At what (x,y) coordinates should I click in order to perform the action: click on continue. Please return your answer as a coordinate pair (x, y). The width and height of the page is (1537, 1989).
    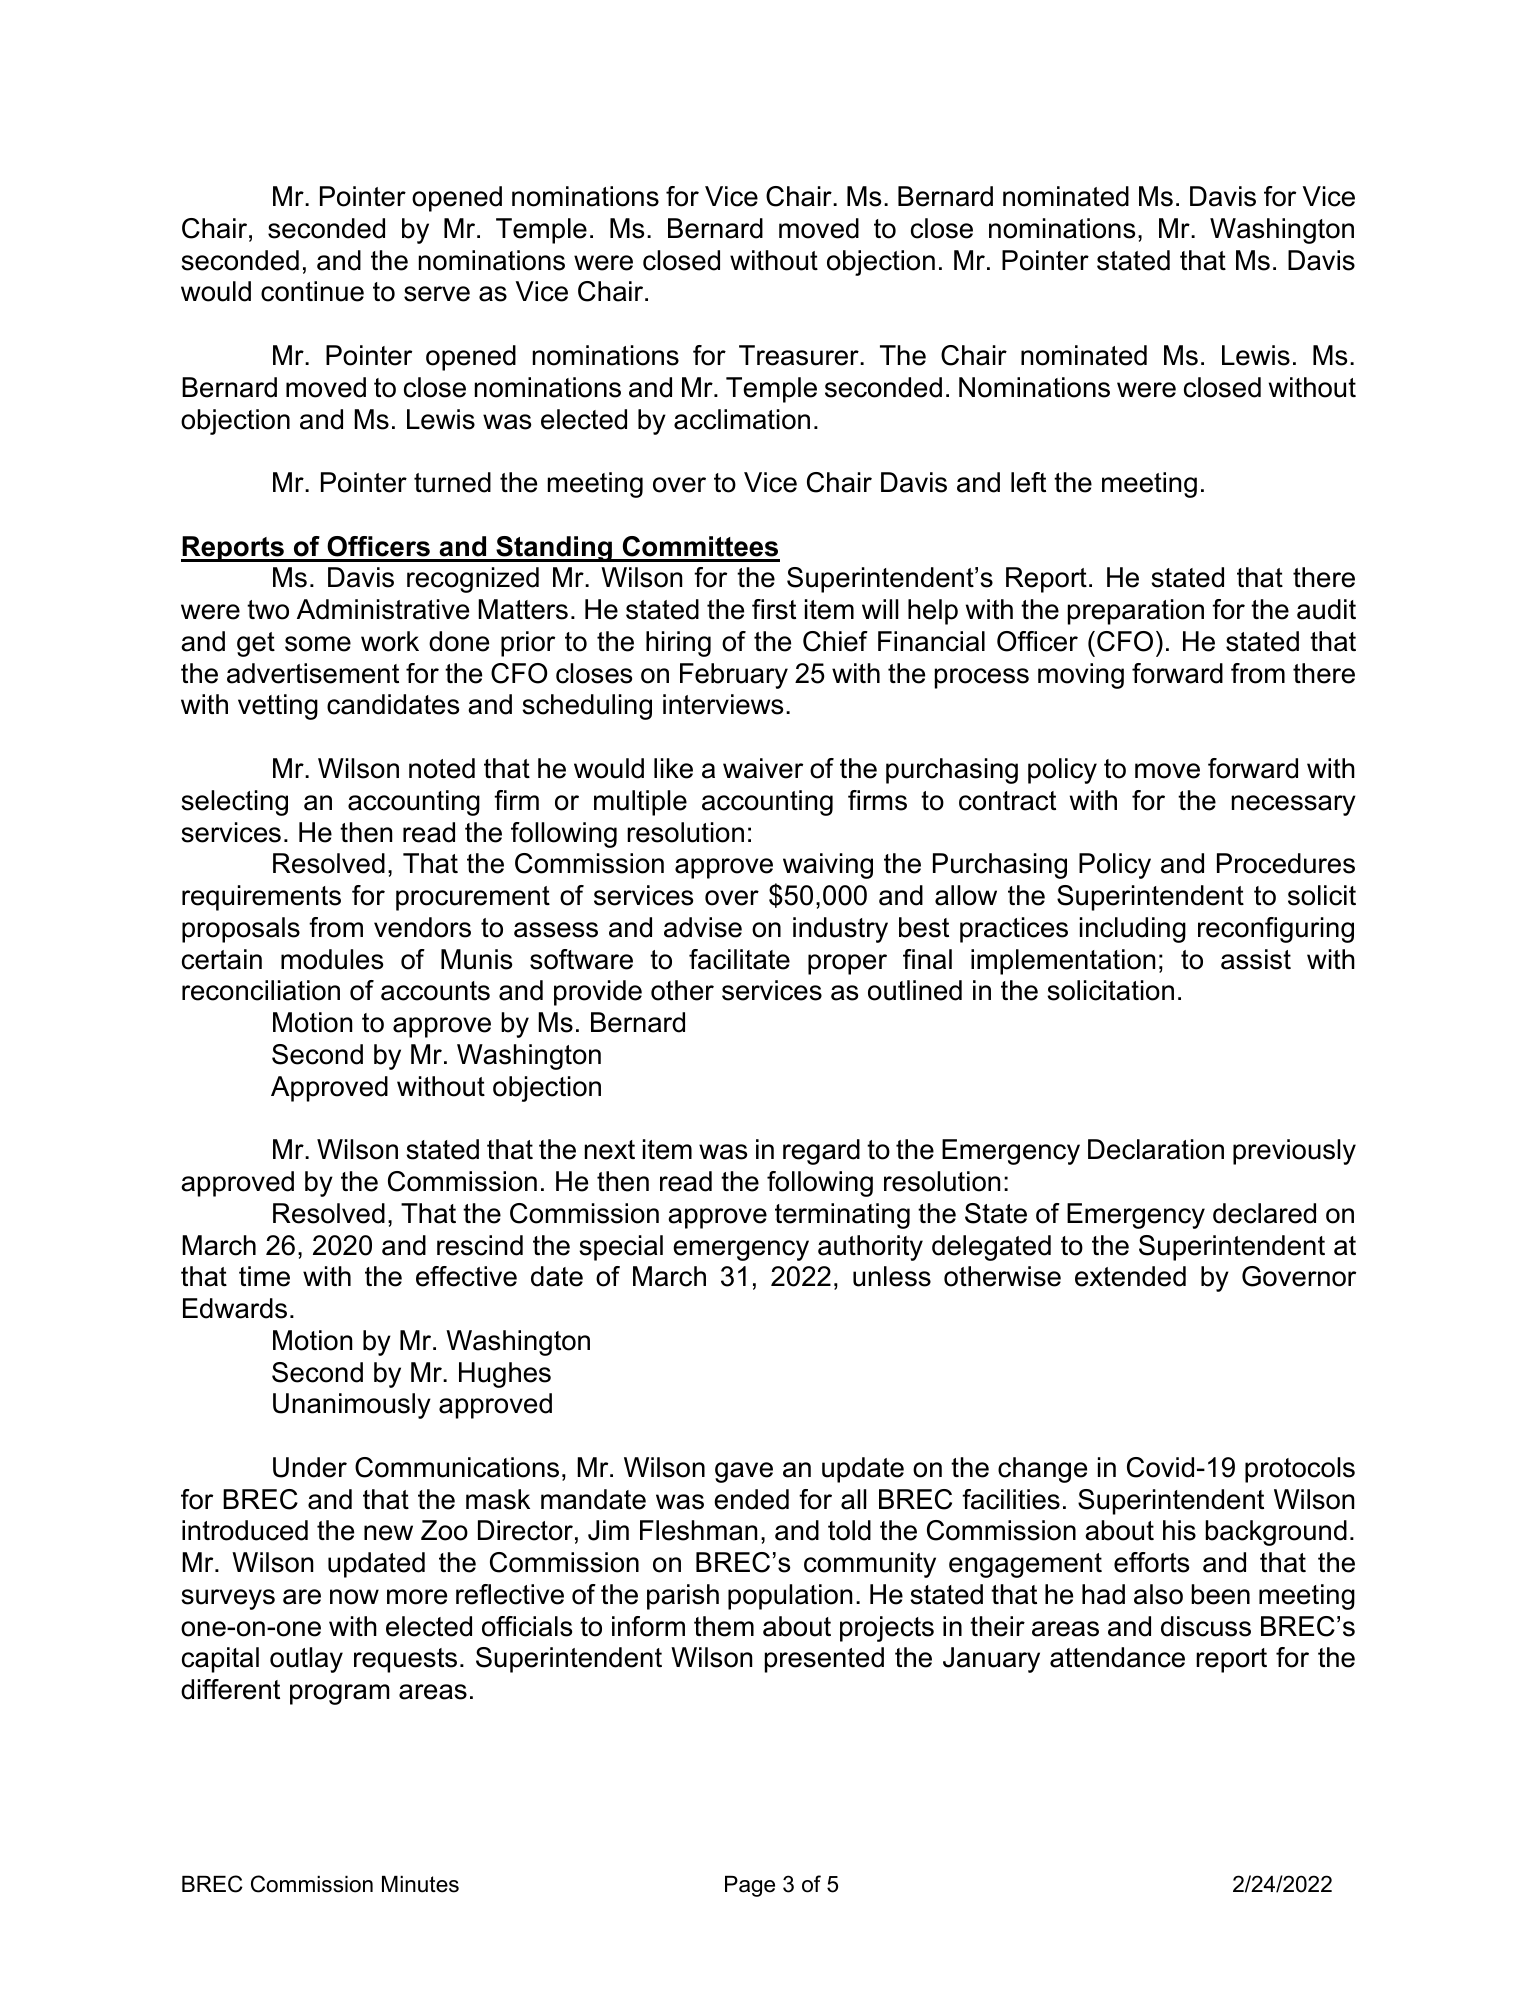
    Looking at the image, I should click on (312, 291).
